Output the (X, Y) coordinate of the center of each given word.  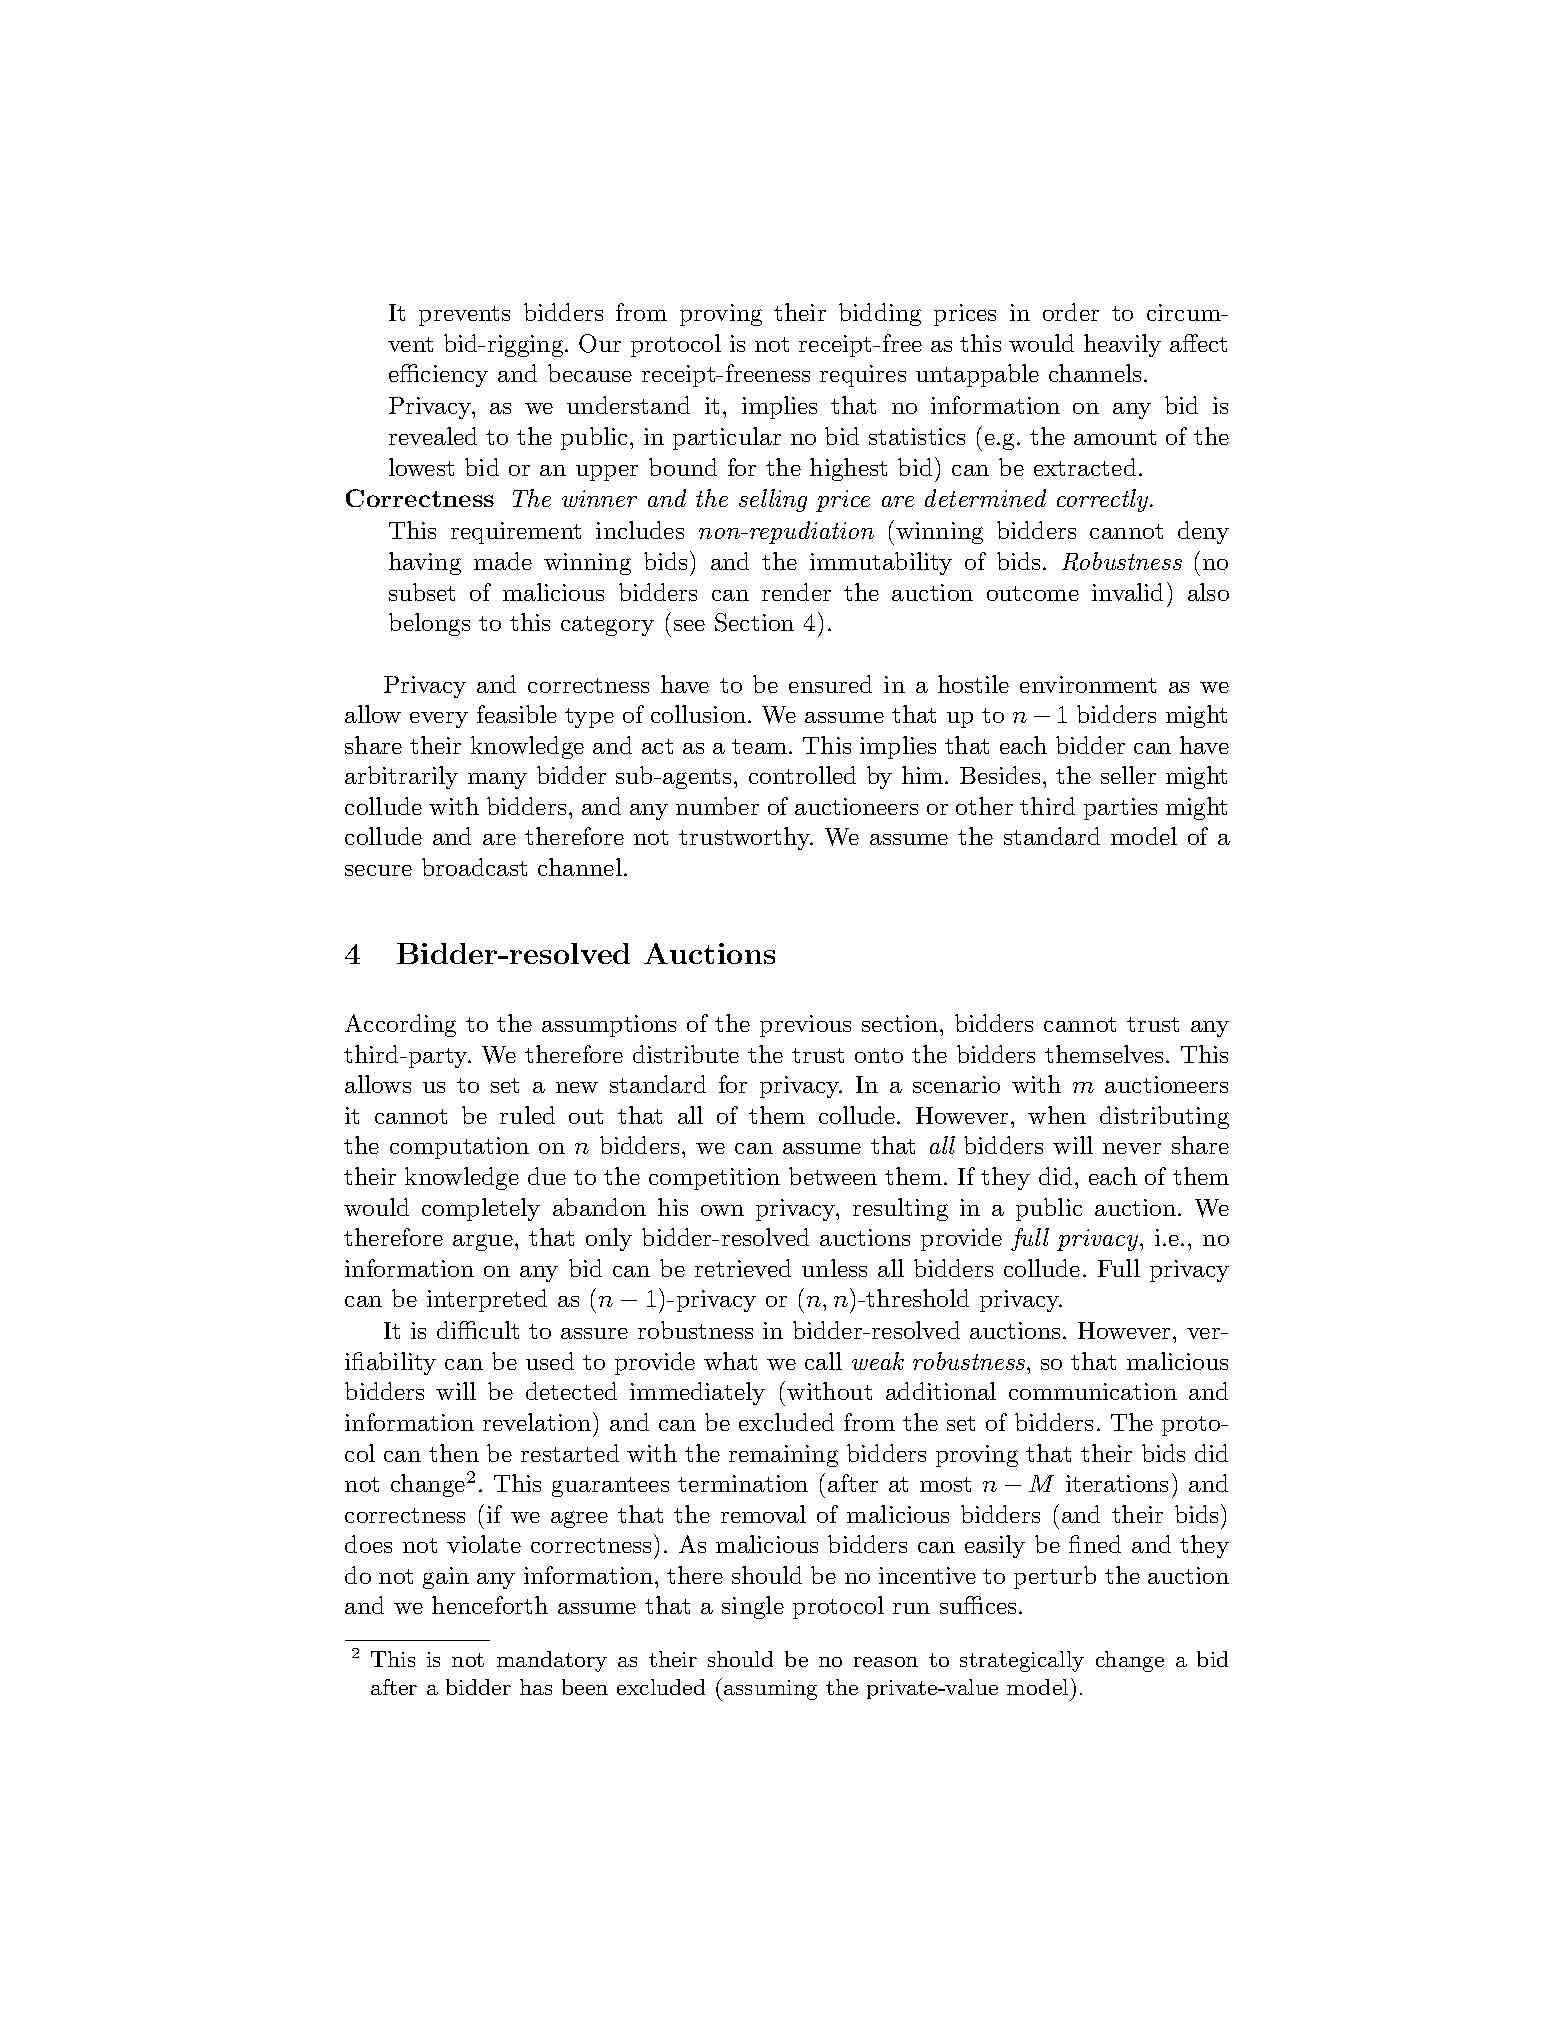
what (730, 1361)
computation (459, 1148)
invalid (1127, 592)
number (717, 806)
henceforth (490, 1605)
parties (1120, 809)
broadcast (474, 867)
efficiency (438, 375)
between (833, 1176)
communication (1093, 1391)
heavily (1122, 345)
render (796, 592)
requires (863, 376)
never (1132, 1148)
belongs (429, 624)
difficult (478, 1330)
